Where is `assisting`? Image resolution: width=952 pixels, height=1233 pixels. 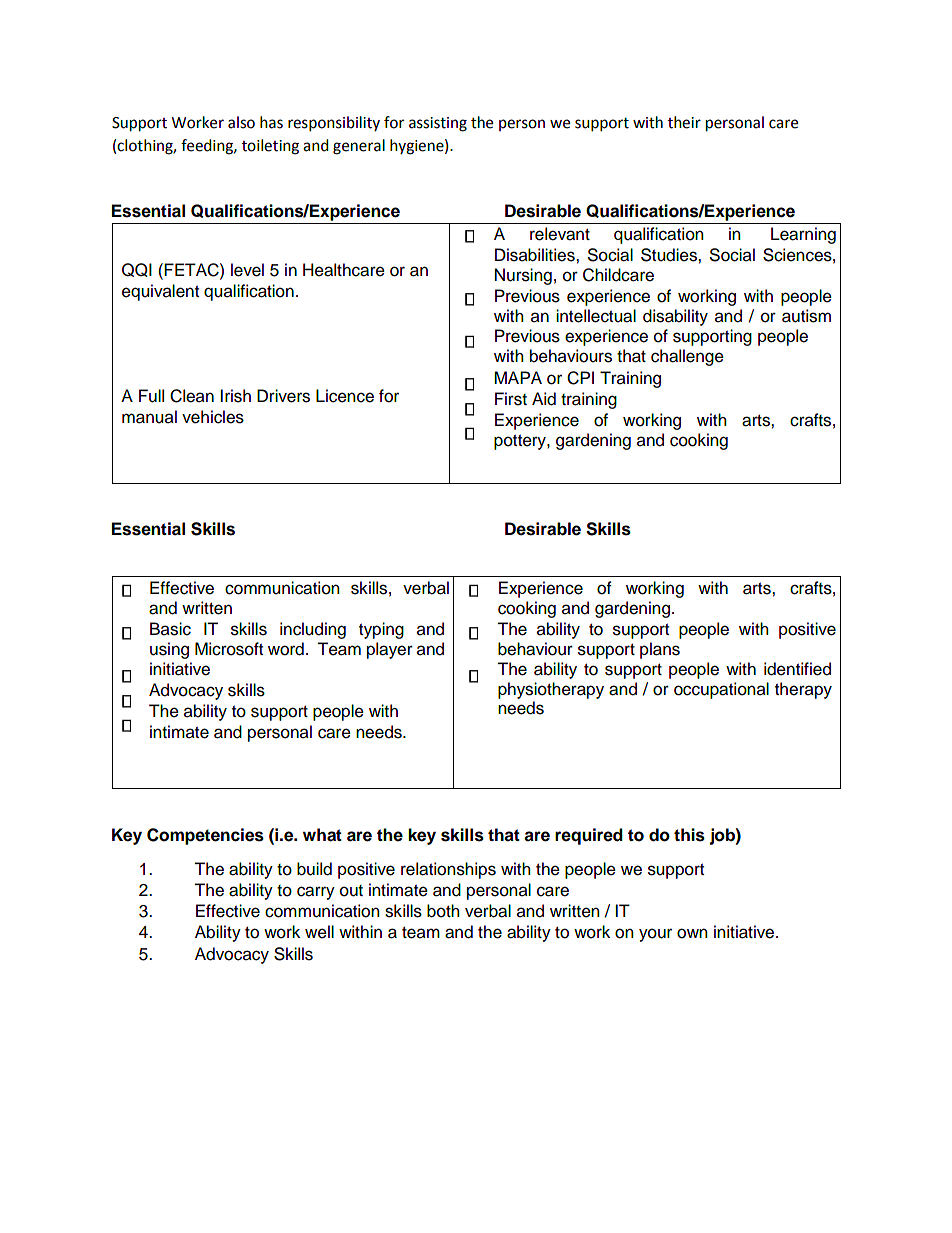
assisting is located at coordinates (438, 124).
